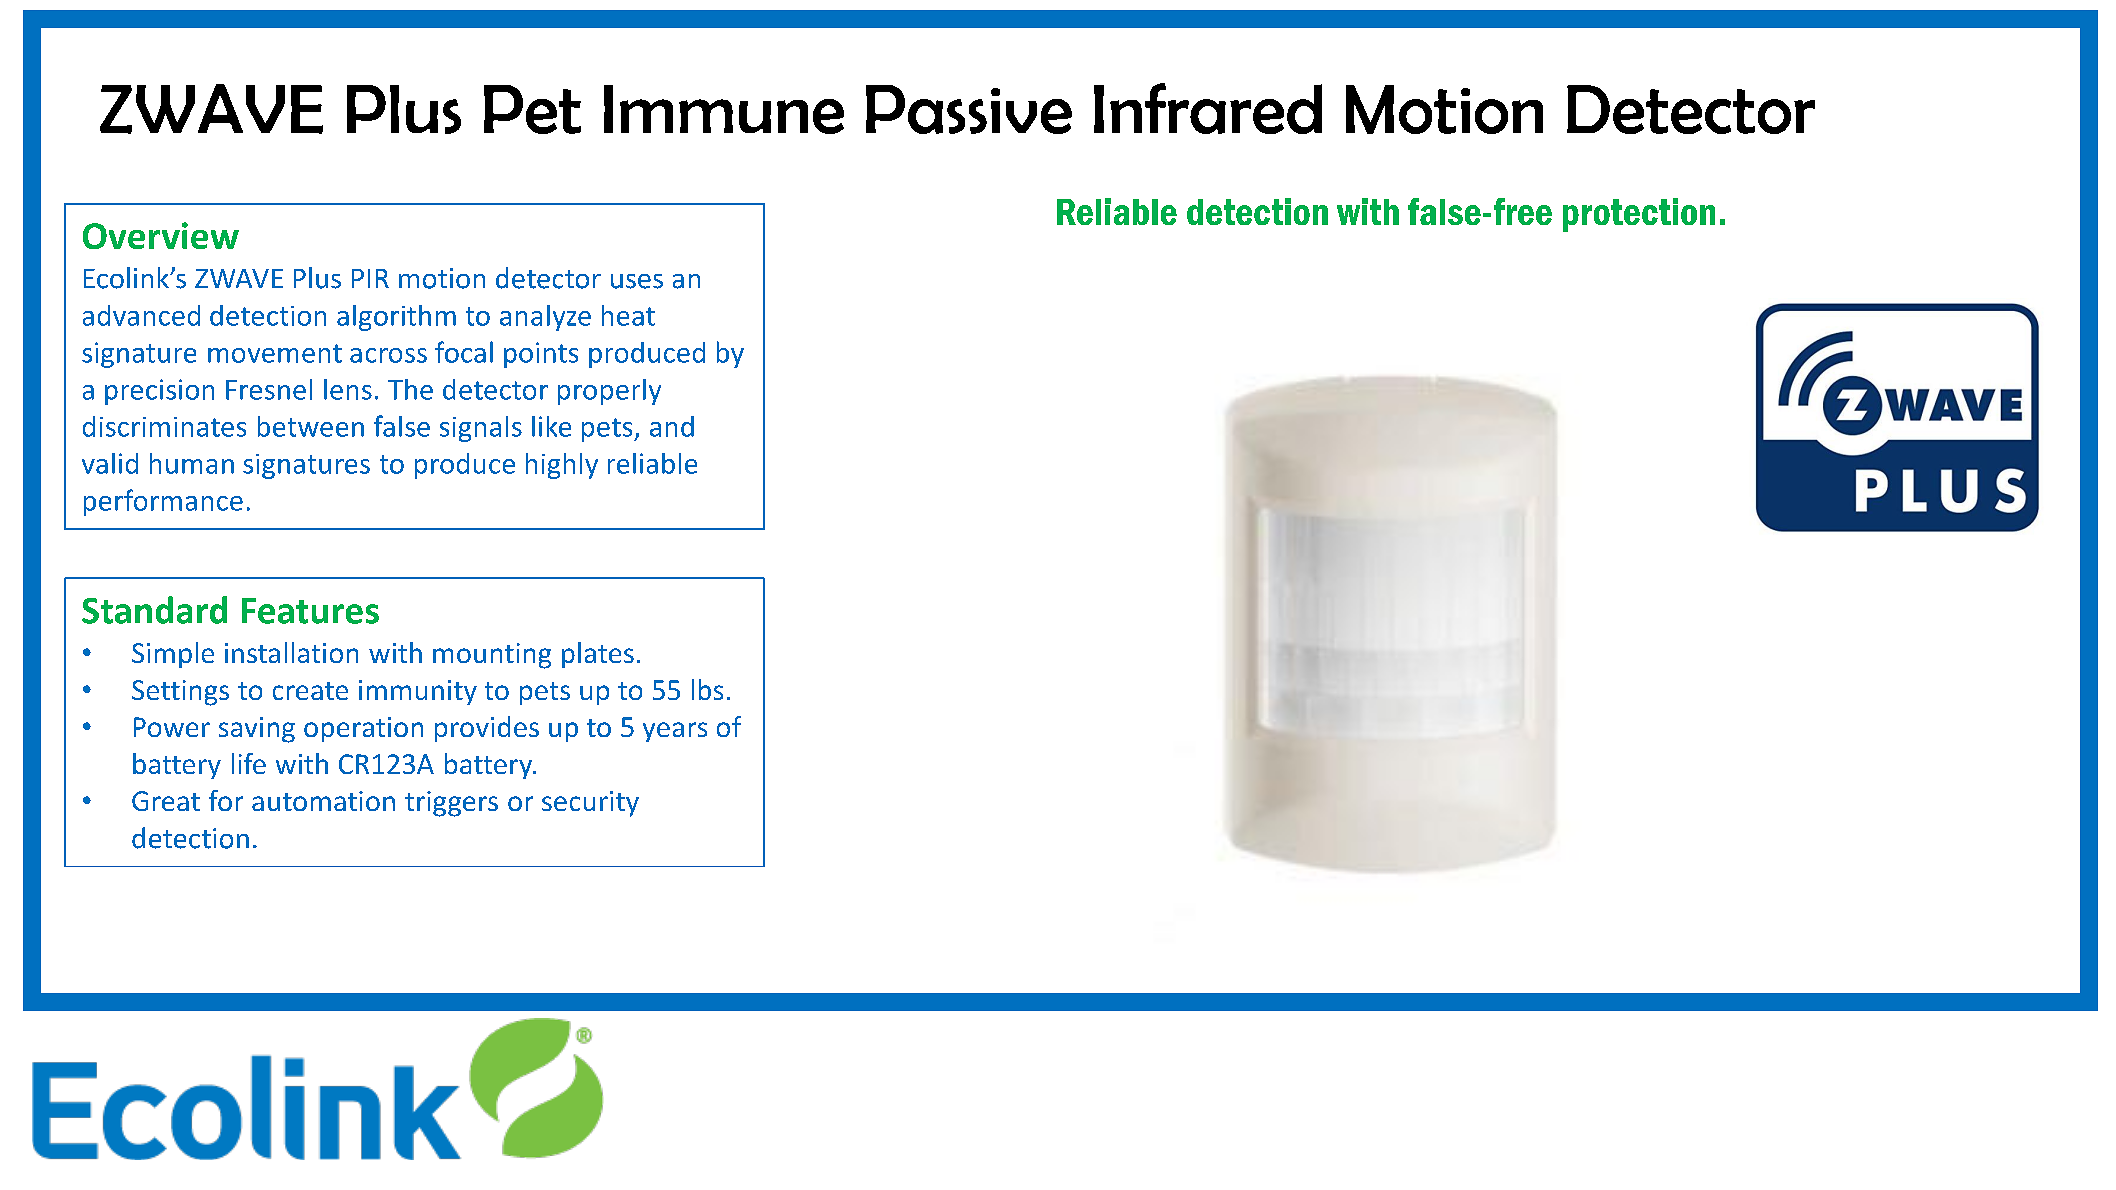 The height and width of the document is (1190, 2116). I want to click on automation, so click(323, 801).
